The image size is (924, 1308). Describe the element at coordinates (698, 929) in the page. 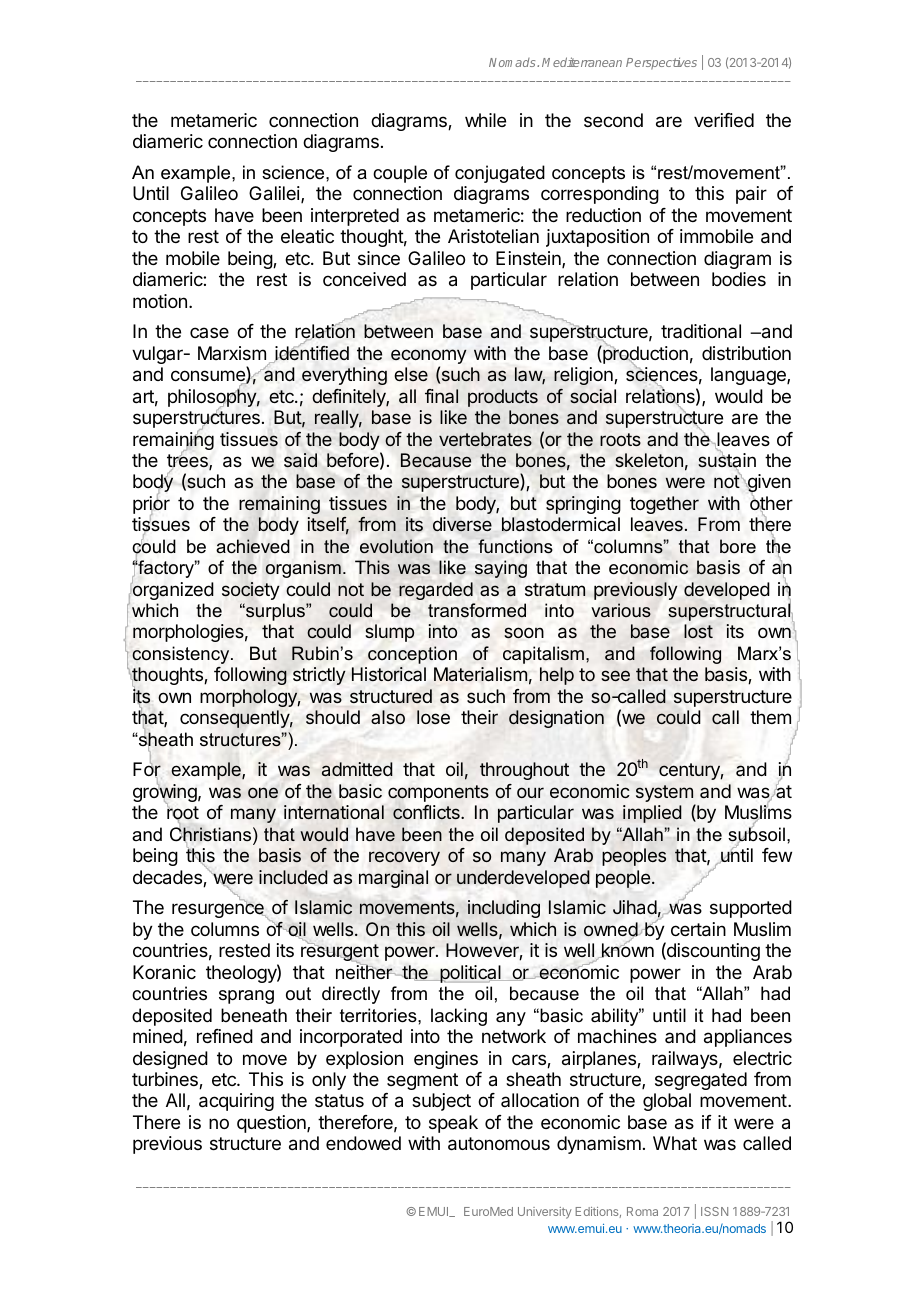

I see `certain` at that location.
